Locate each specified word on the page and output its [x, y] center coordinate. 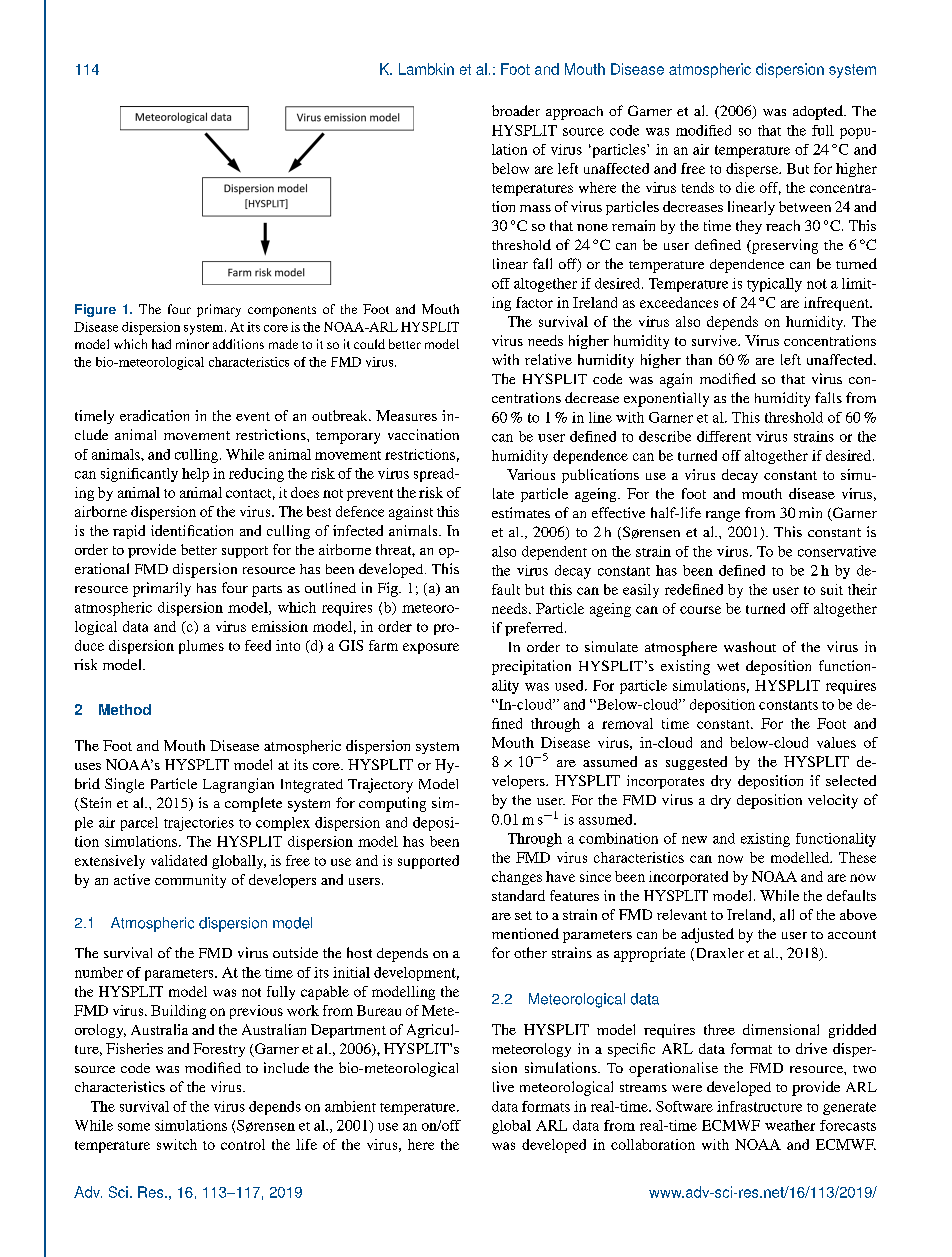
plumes [201, 647]
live [503, 1086]
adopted [819, 112]
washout [750, 646]
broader [516, 110]
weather [790, 1125]
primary [219, 310]
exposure [431, 648]
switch [177, 1144]
